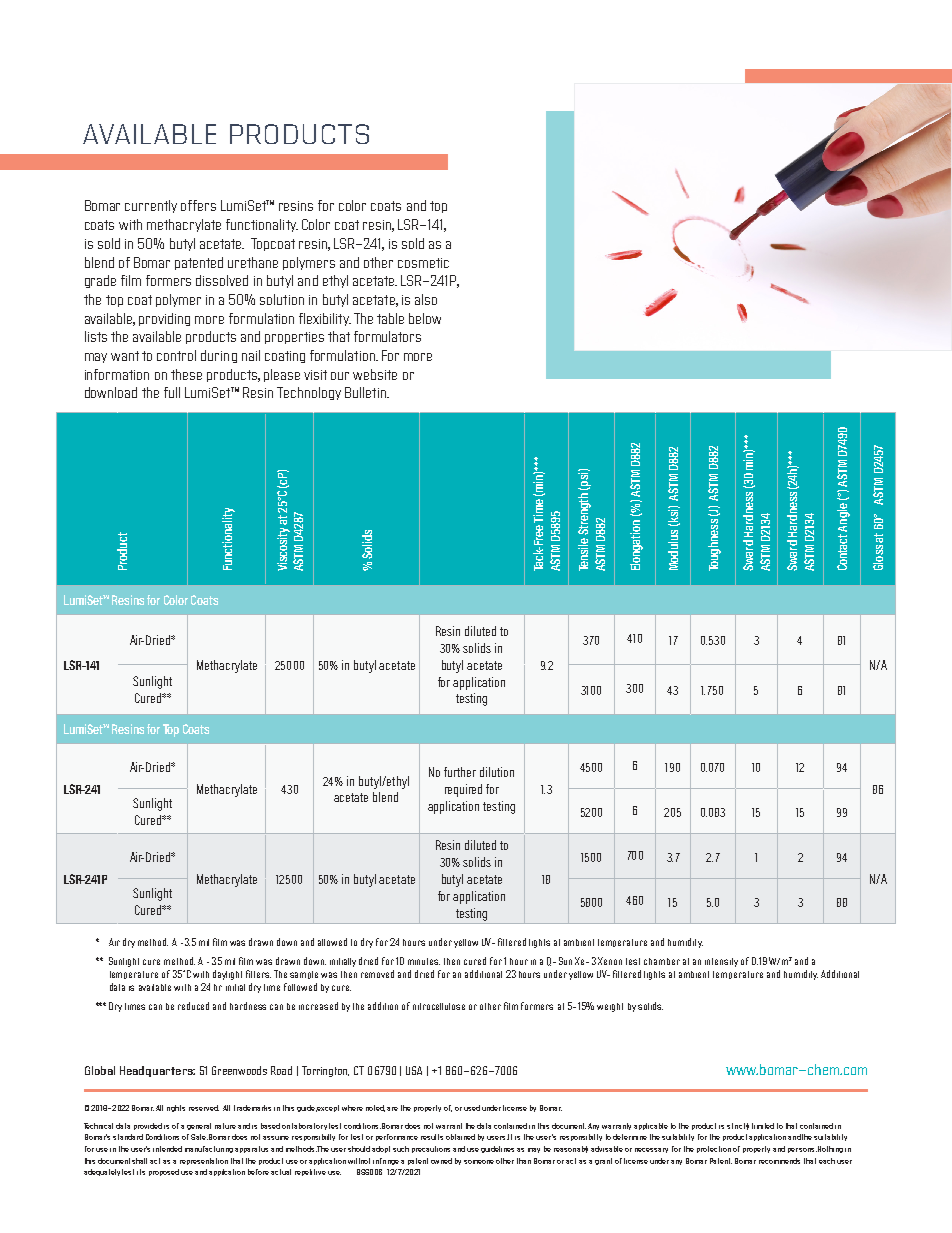 The width and height of the screenshot is (952, 1233). I want to click on intensity, so click(721, 962).
